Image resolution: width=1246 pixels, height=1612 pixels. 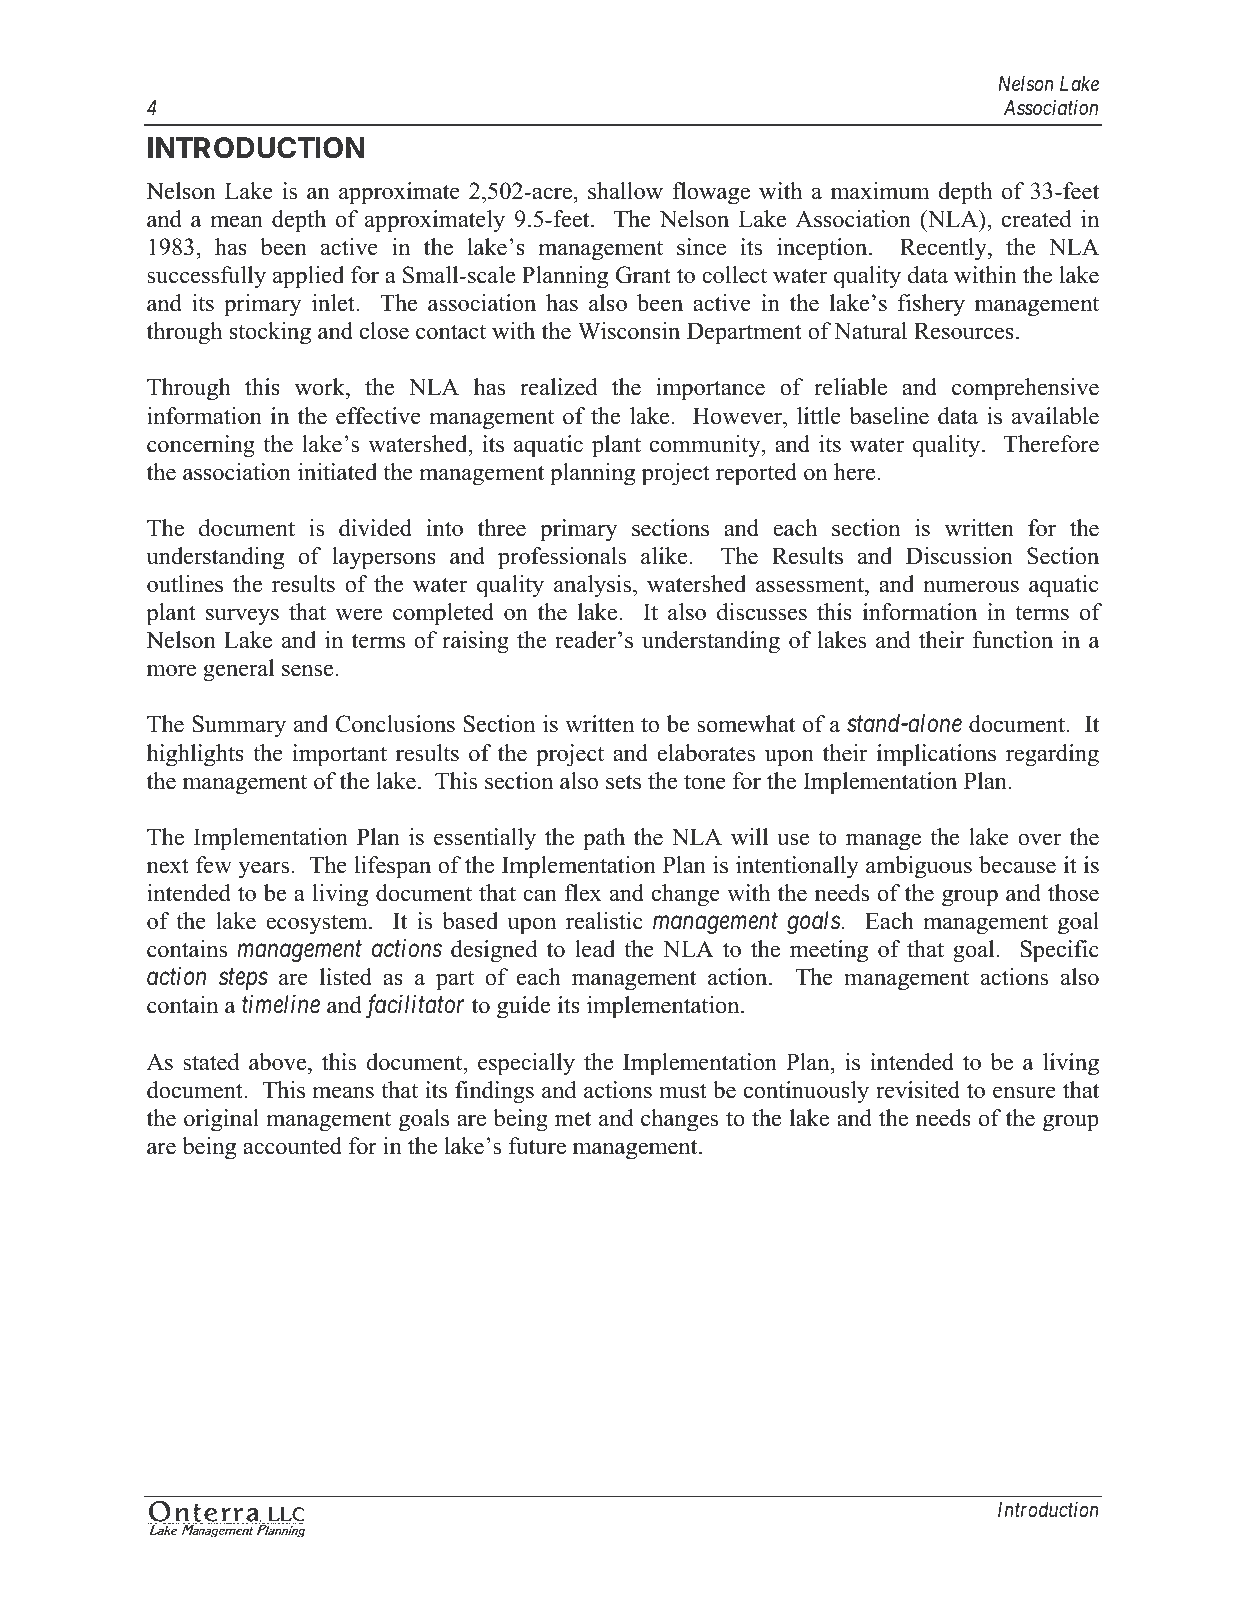 What do you see at coordinates (604, 839) in the image?
I see `path` at bounding box center [604, 839].
